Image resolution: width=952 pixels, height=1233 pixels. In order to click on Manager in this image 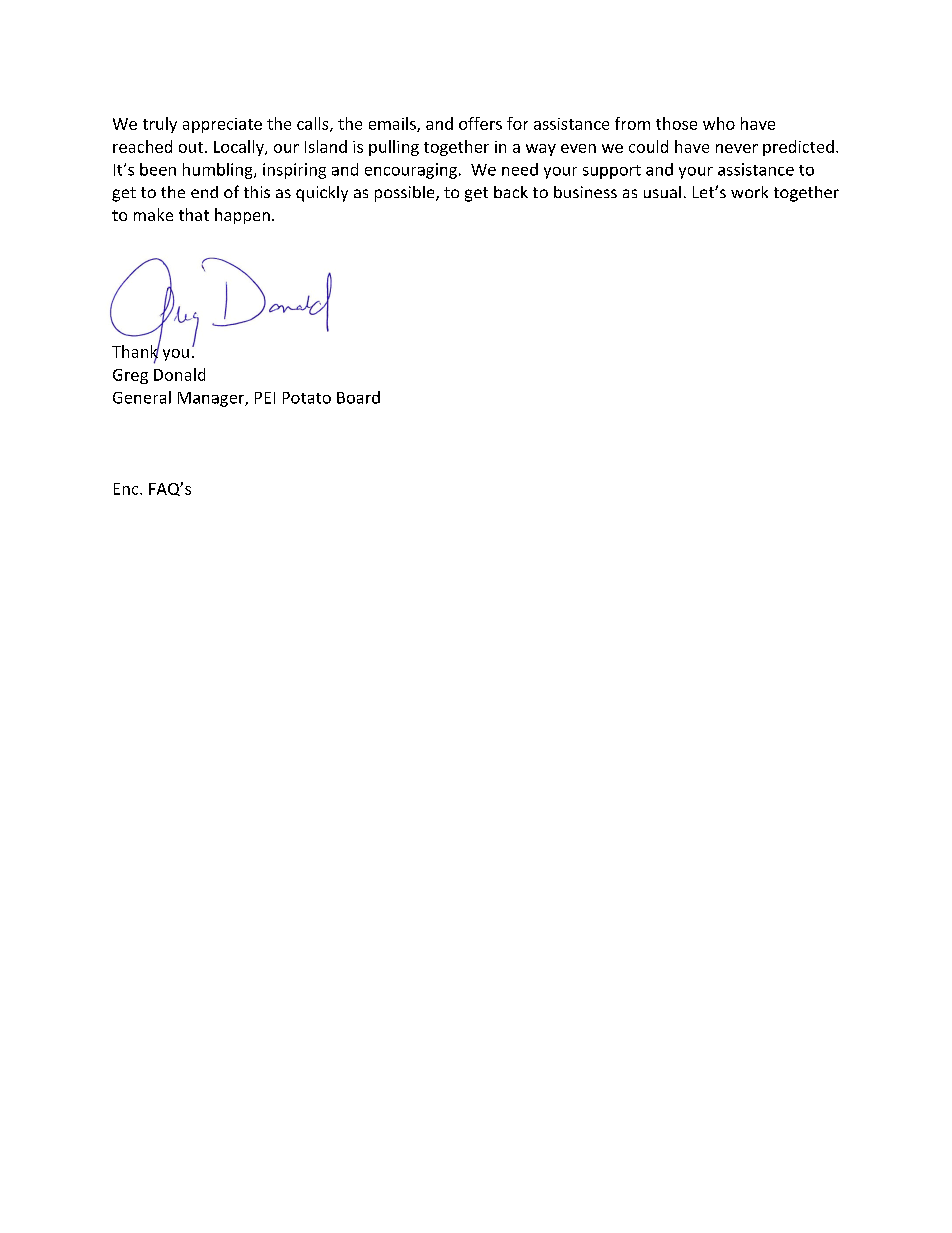, I will do `click(212, 399)`.
